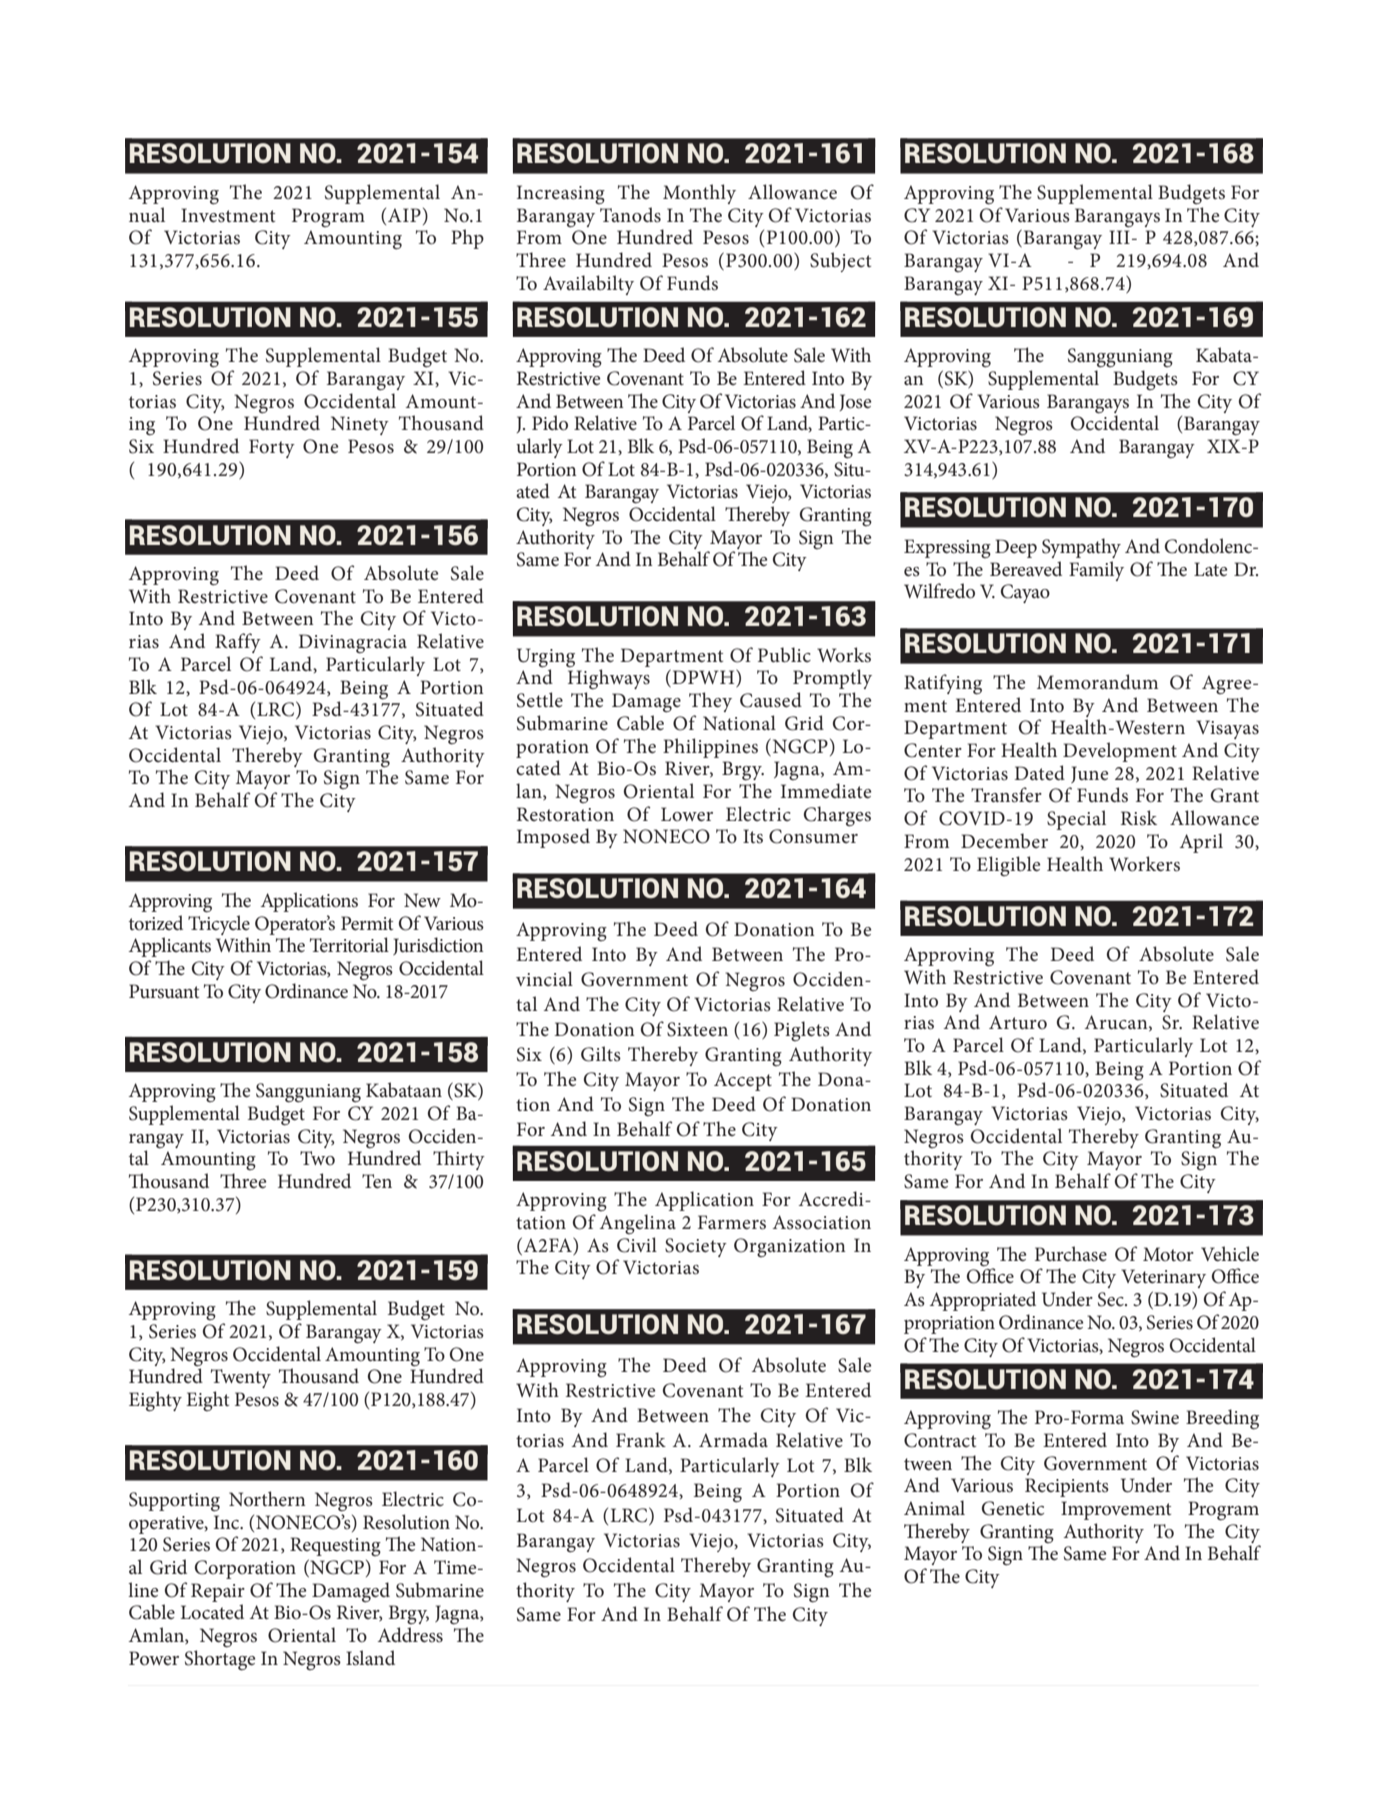  I want to click on AIP, so click(404, 215).
